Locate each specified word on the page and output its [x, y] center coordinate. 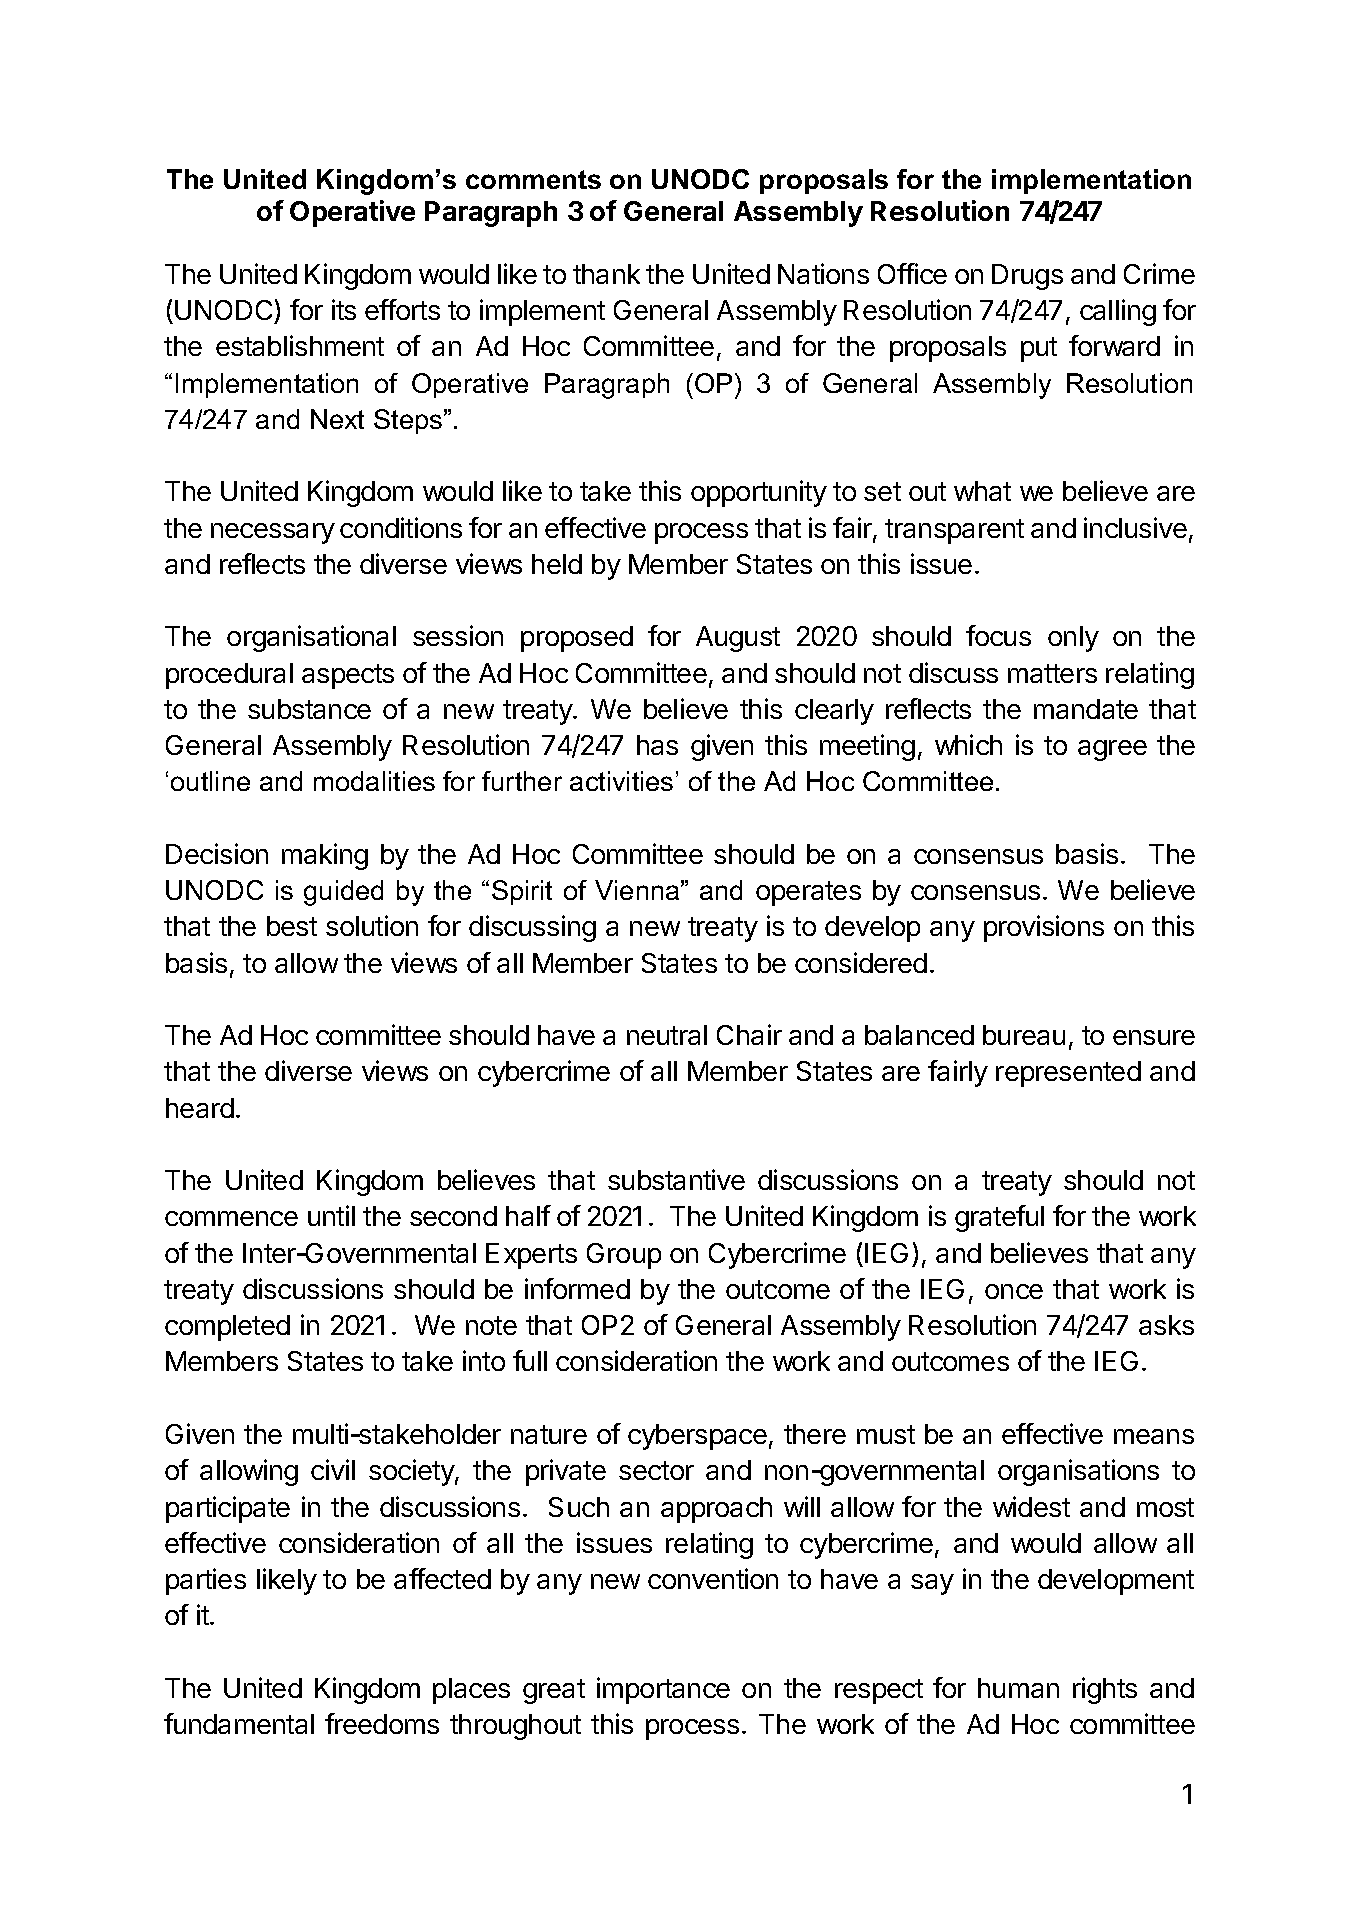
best [292, 926]
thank [606, 274]
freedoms [382, 1723]
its [344, 309]
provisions [1044, 928]
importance [663, 1690]
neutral [667, 1035]
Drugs [1027, 277]
